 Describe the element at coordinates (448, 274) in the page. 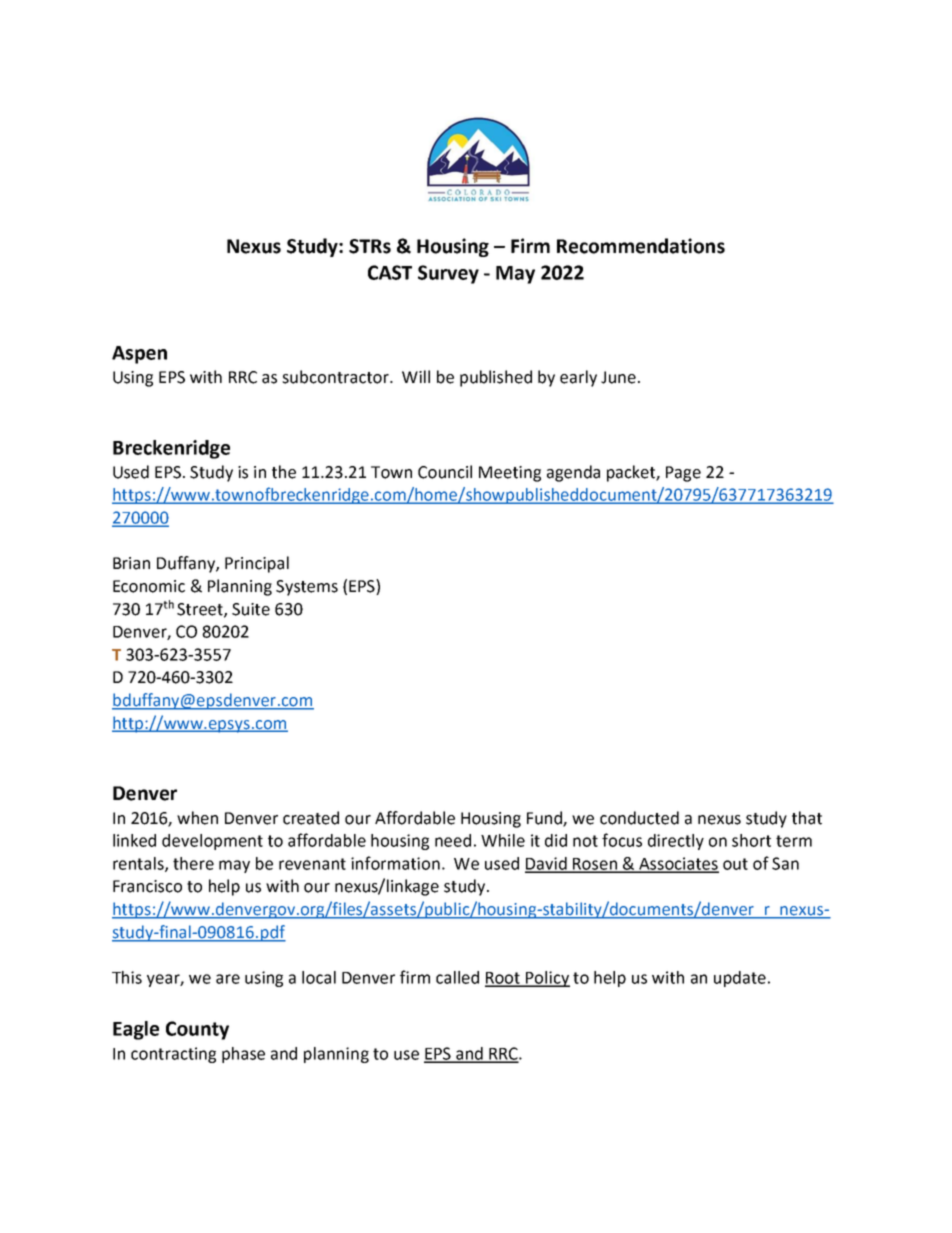

I see `Survey` at that location.
